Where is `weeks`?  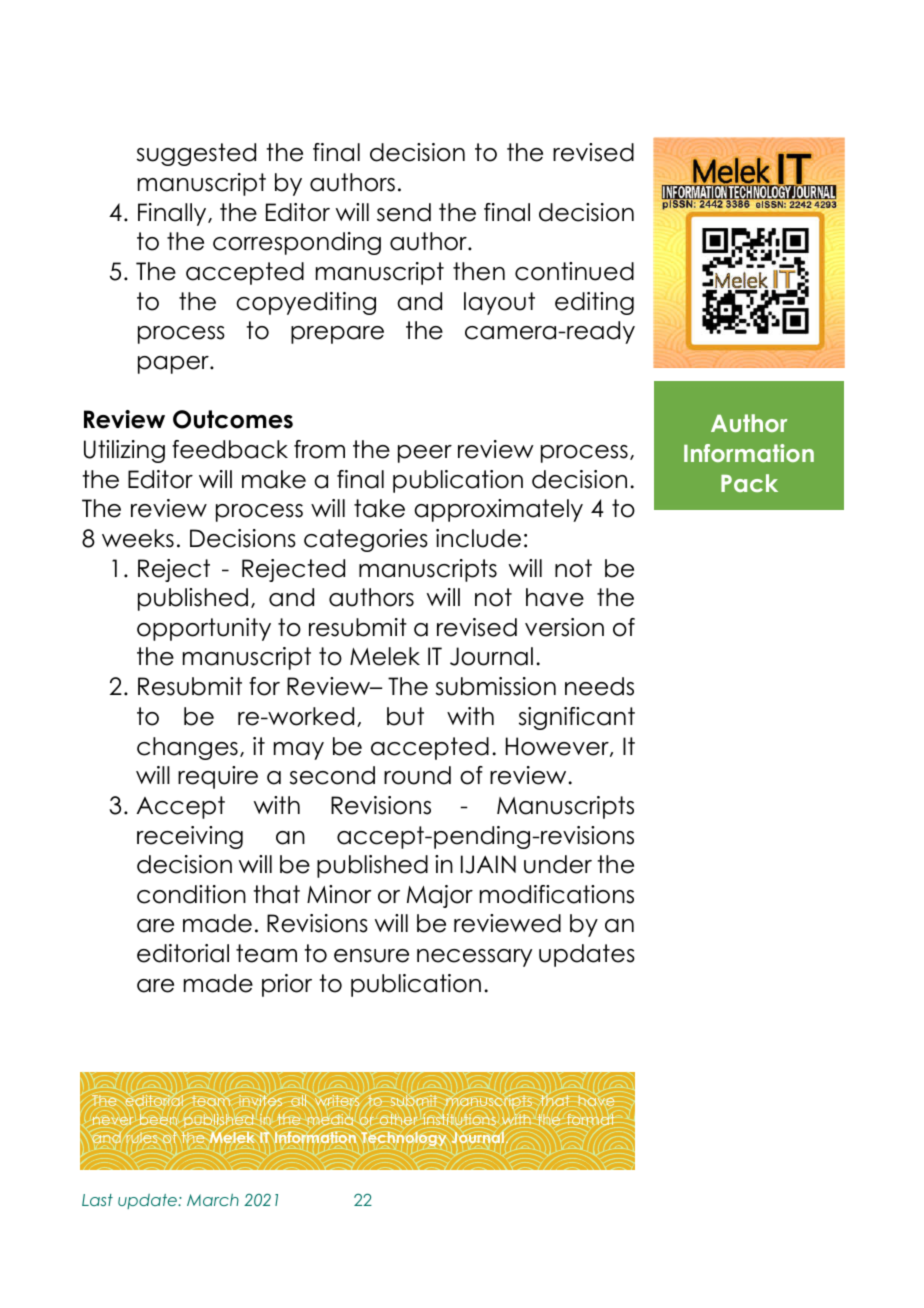
weeks is located at coordinates (138, 538).
